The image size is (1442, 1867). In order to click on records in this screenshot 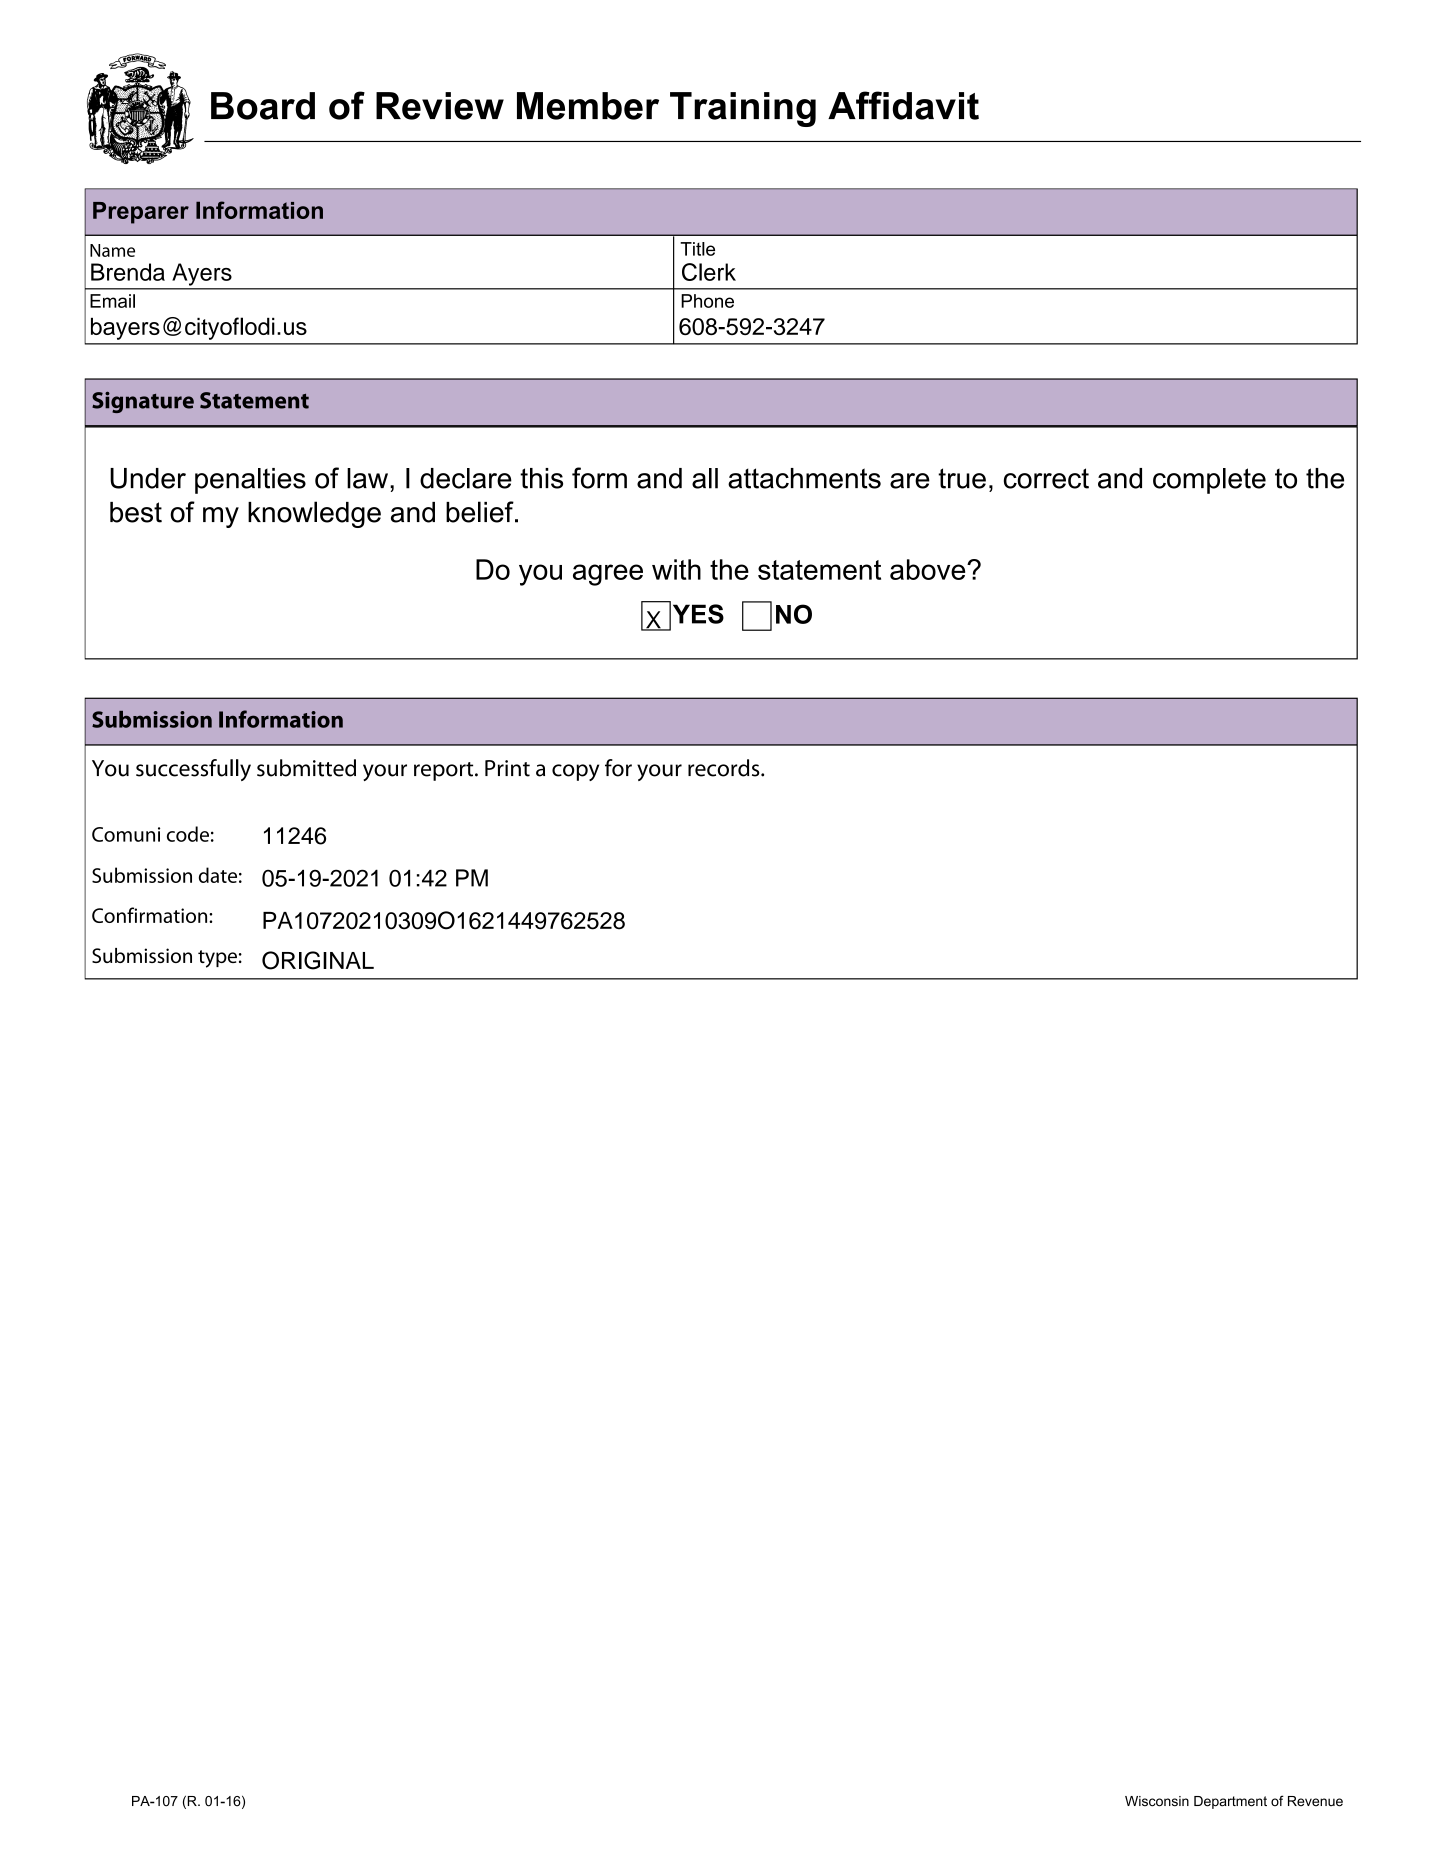, I will do `click(725, 768)`.
